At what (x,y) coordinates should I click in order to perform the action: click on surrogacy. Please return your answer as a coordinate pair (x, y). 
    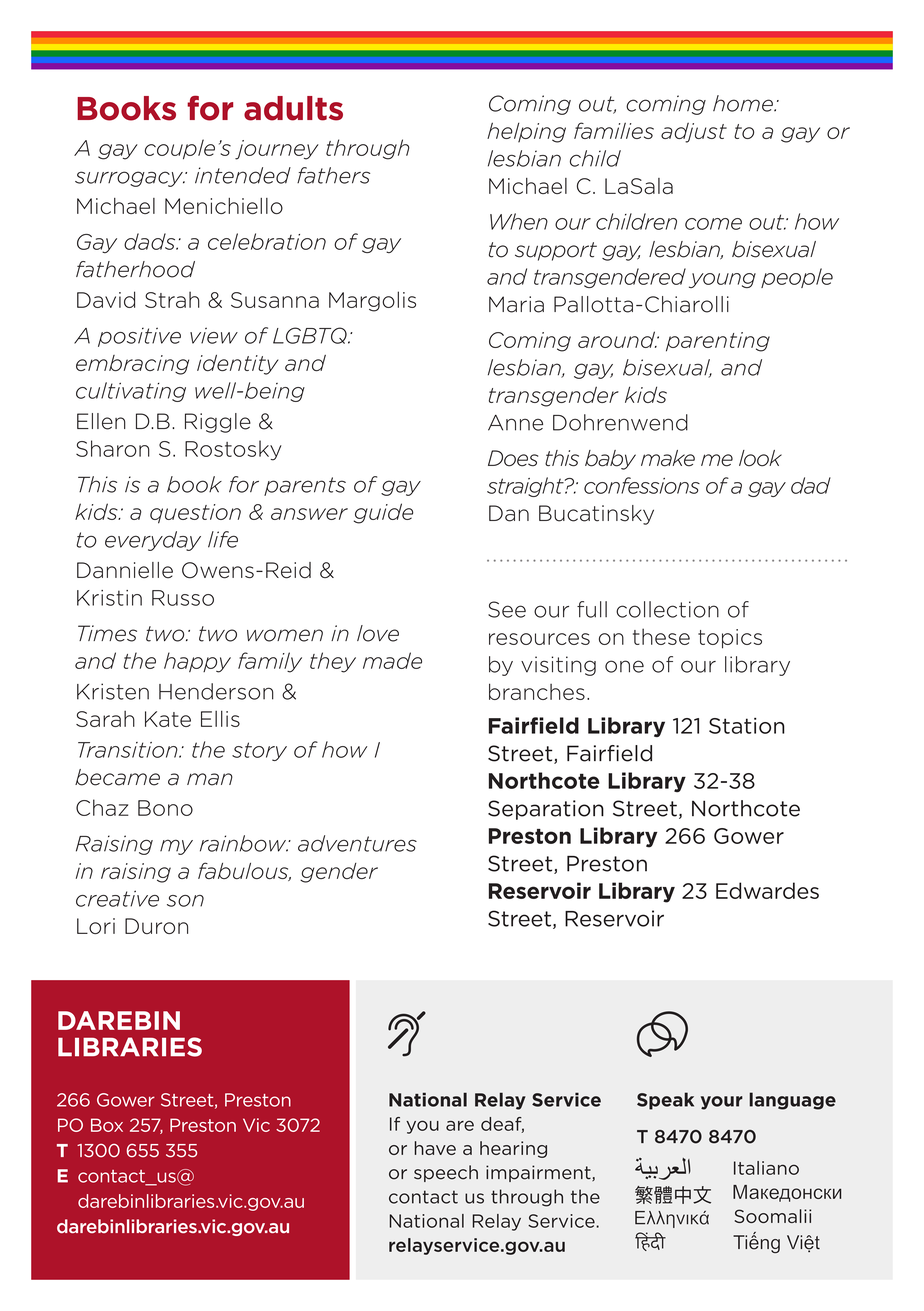
    Looking at the image, I should click on (130, 179).
